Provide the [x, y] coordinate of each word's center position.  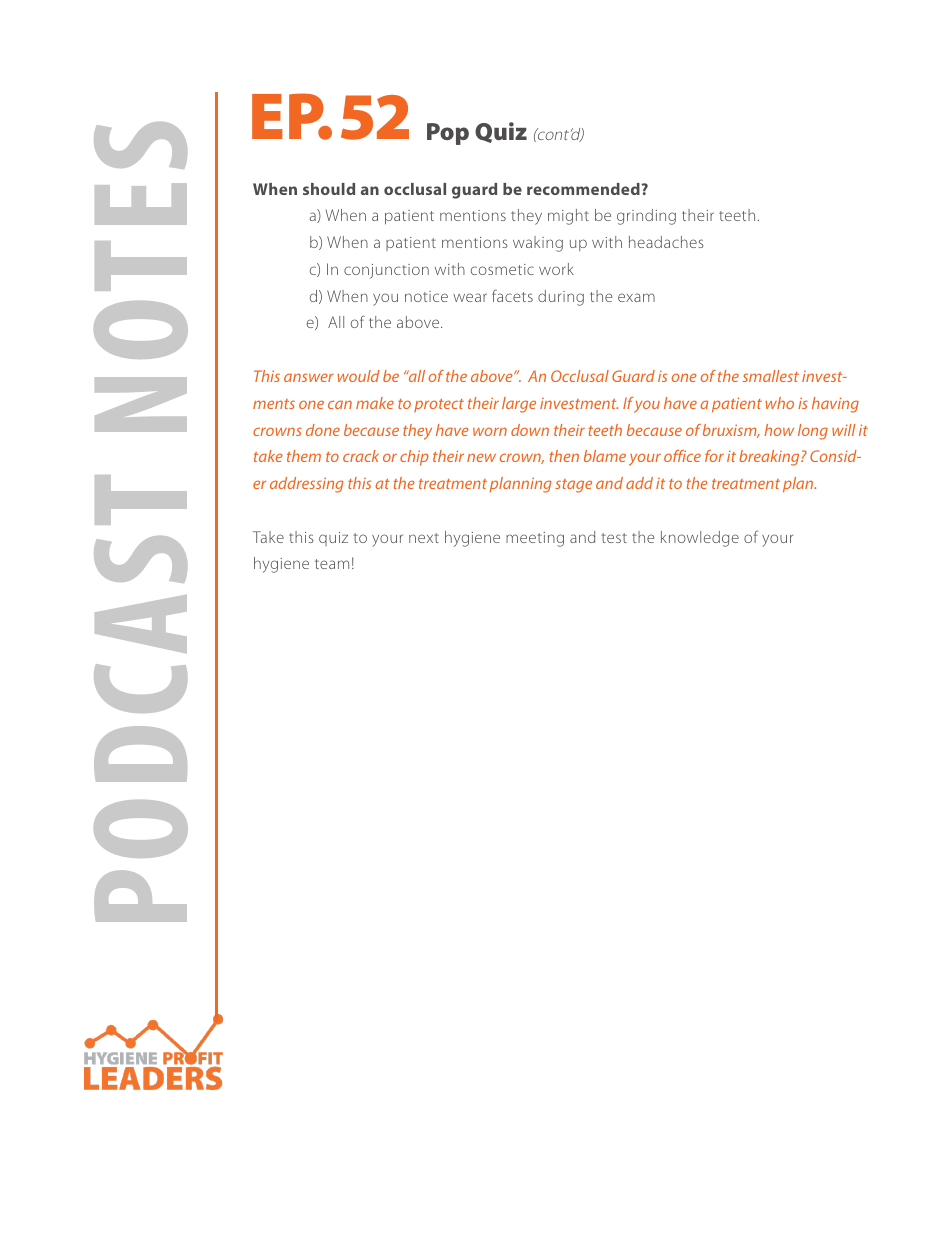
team [332, 564]
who [779, 403]
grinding [646, 217]
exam [636, 297]
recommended [583, 189]
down [530, 430]
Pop [448, 134]
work [556, 269]
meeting [535, 539]
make [375, 403]
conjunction [386, 271]
